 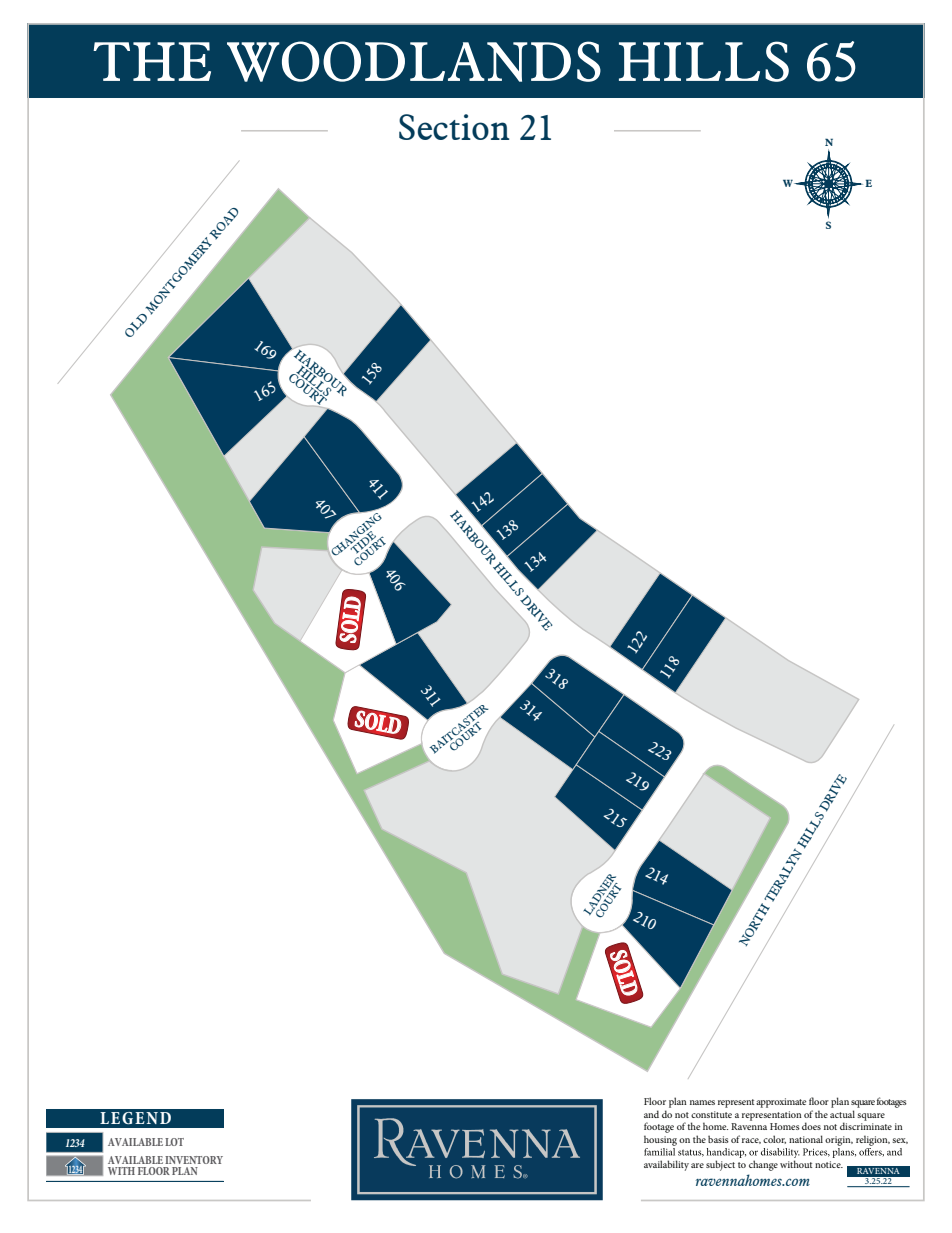 I want to click on actual, so click(x=842, y=1114).
